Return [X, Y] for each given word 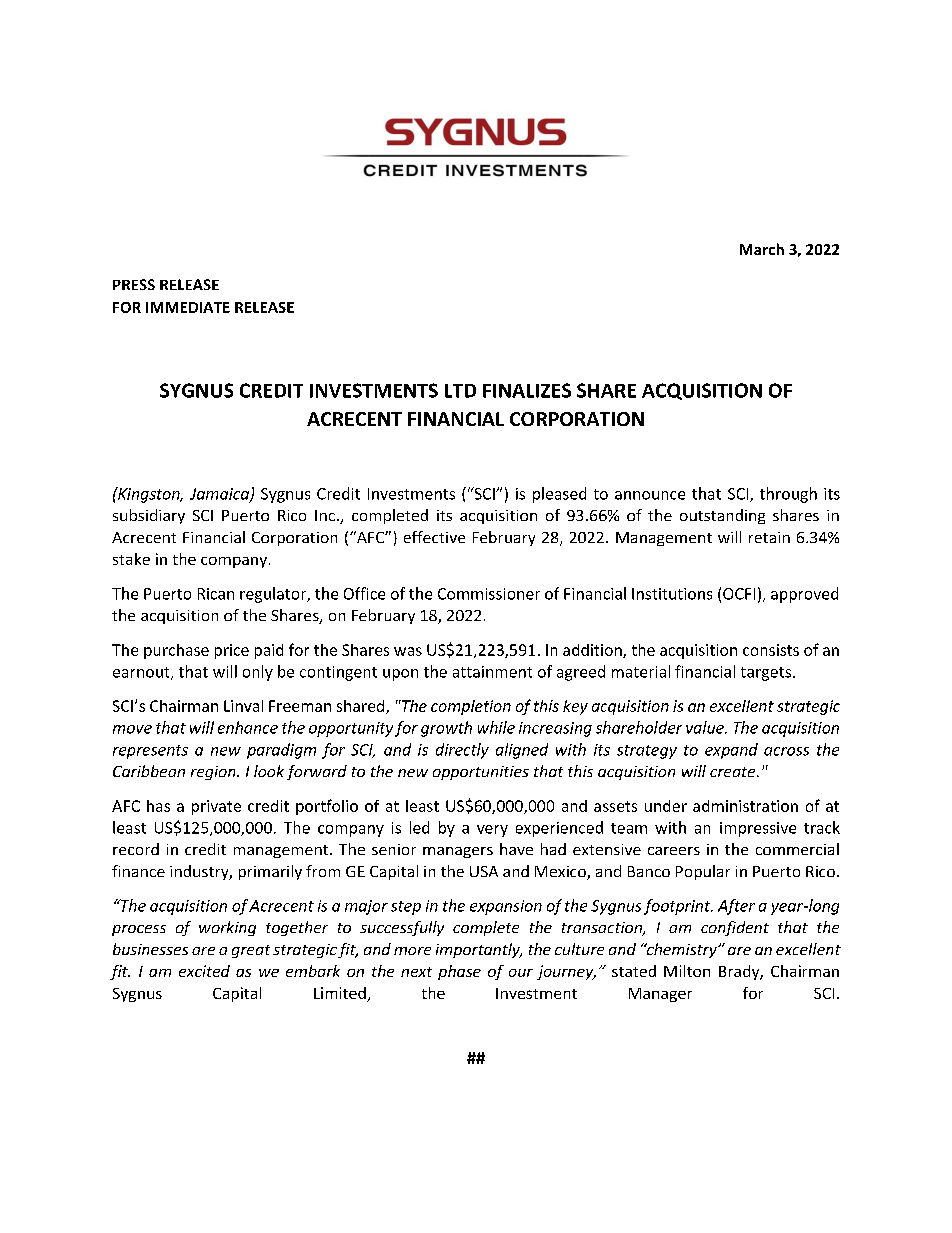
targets [766, 674]
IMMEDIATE [188, 307]
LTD [460, 391]
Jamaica [220, 495]
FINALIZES [527, 390]
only [258, 673]
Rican [216, 594]
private [216, 807]
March [762, 249]
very [492, 831]
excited [204, 971]
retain [769, 537]
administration [745, 806]
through [788, 495]
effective [434, 537]
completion [471, 707]
